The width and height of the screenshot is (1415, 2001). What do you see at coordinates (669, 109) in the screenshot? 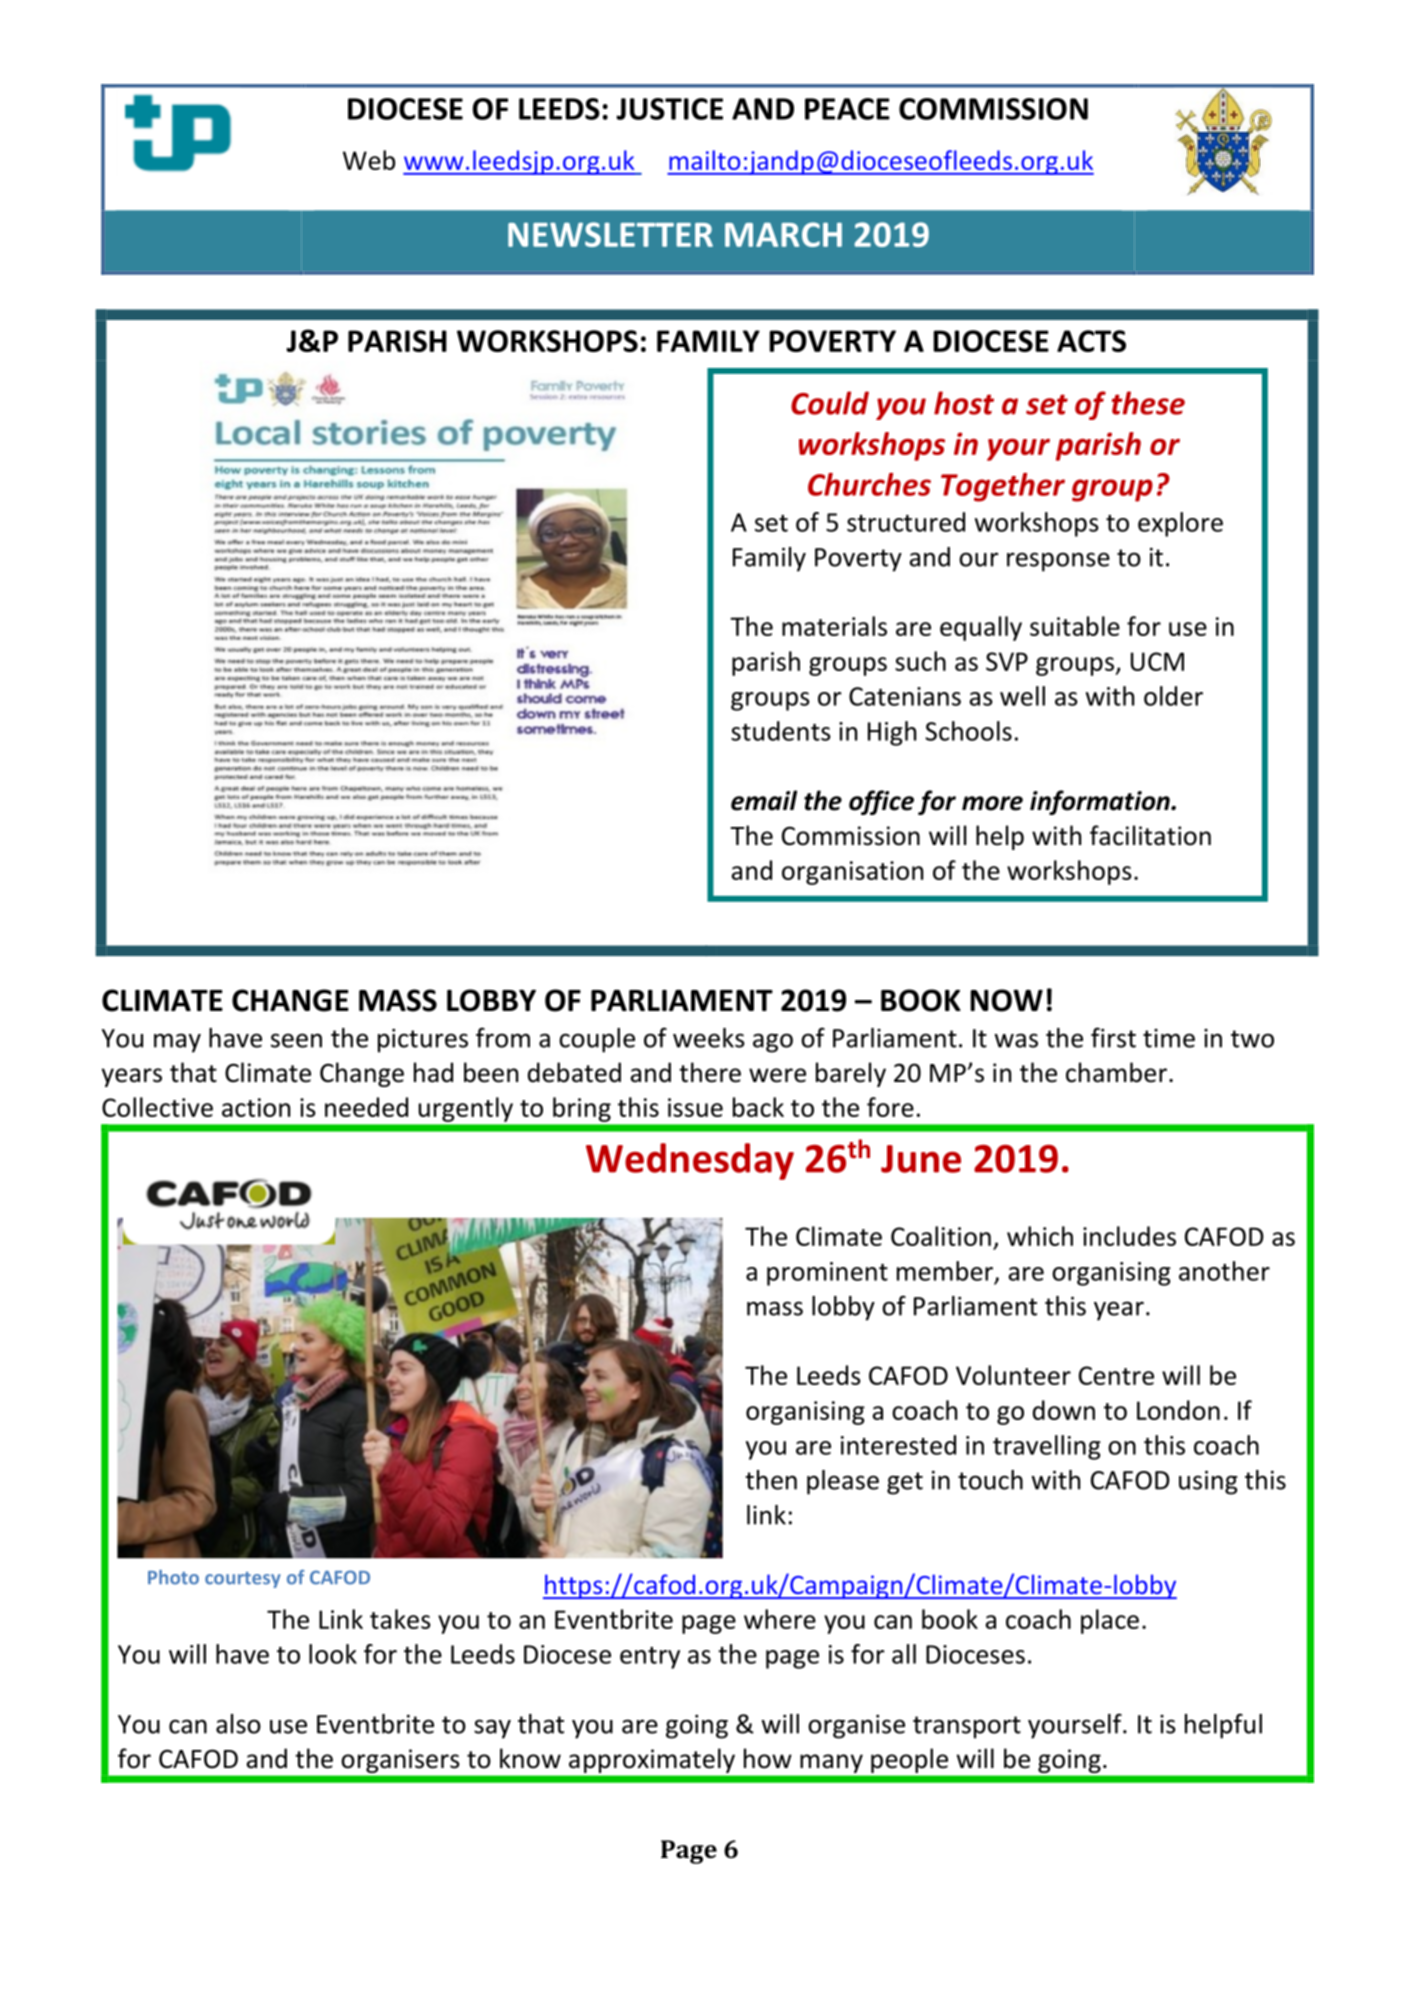
I see `JUSTICE` at bounding box center [669, 109].
